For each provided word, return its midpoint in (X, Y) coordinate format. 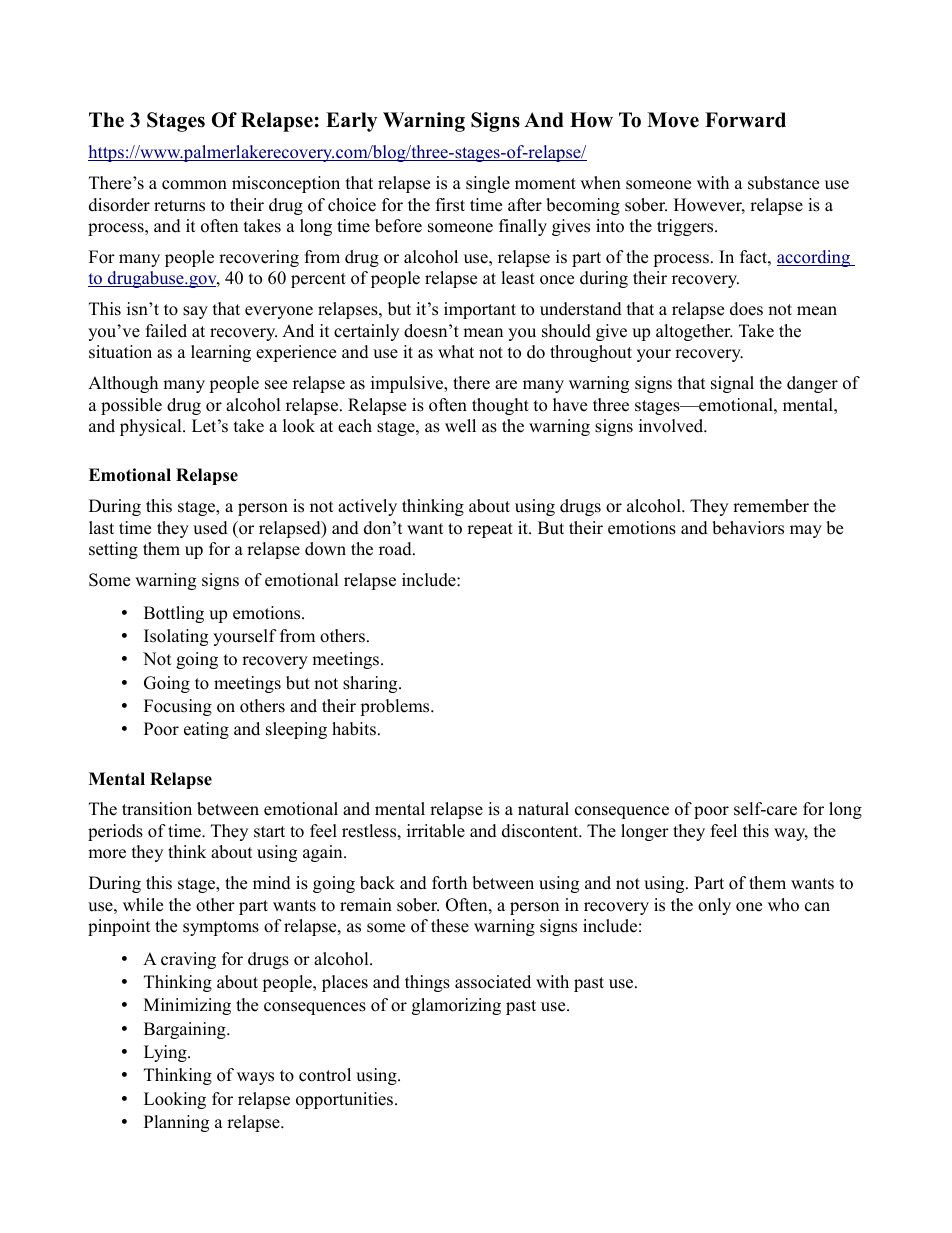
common (194, 185)
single (488, 184)
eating (206, 730)
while (143, 905)
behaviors (748, 528)
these (450, 926)
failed (166, 331)
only (714, 906)
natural (543, 809)
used (210, 528)
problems (396, 707)
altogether (694, 332)
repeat (490, 530)
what (456, 351)
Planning (176, 1123)
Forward (745, 120)
